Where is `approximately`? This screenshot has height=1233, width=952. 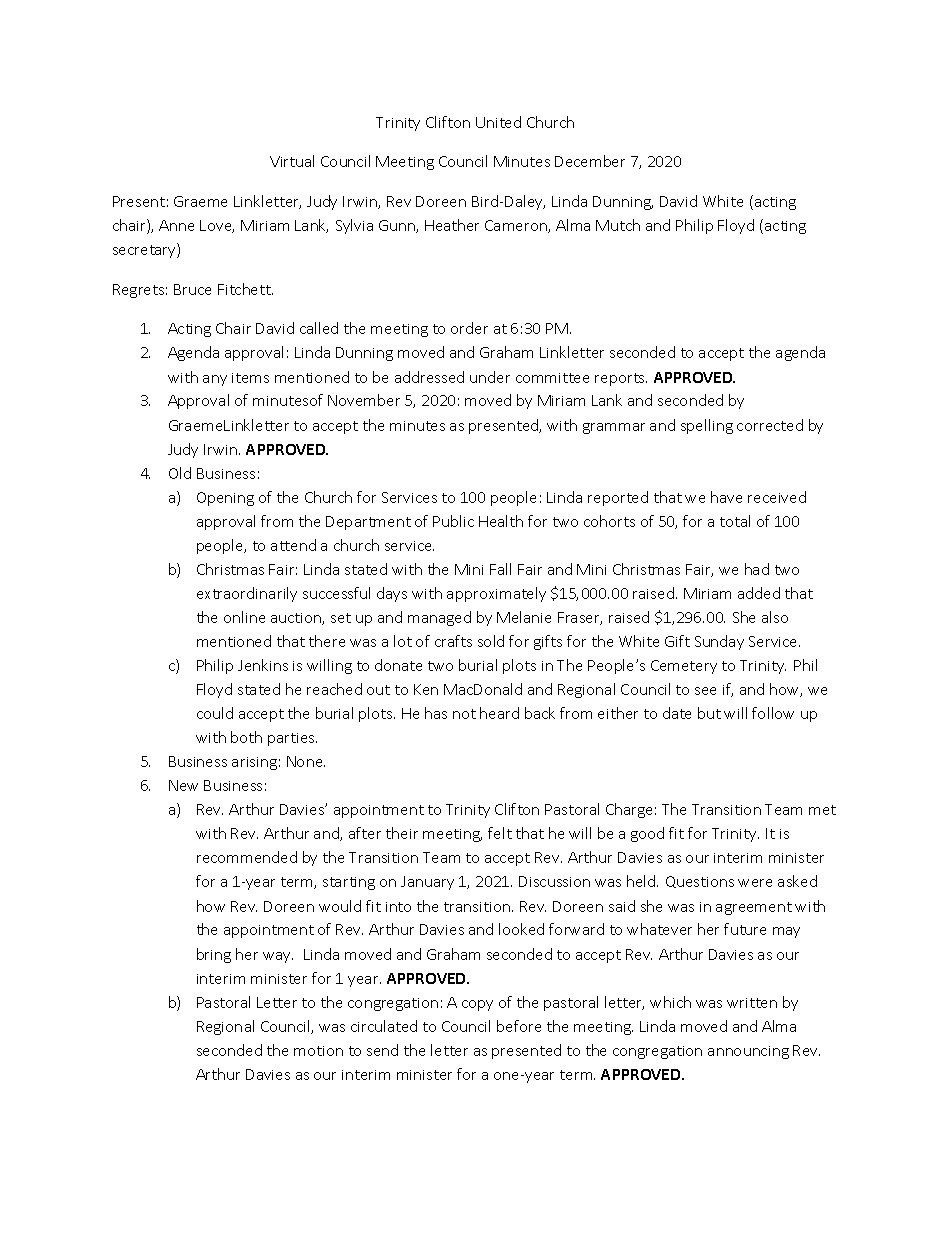 approximately is located at coordinates (496, 594).
